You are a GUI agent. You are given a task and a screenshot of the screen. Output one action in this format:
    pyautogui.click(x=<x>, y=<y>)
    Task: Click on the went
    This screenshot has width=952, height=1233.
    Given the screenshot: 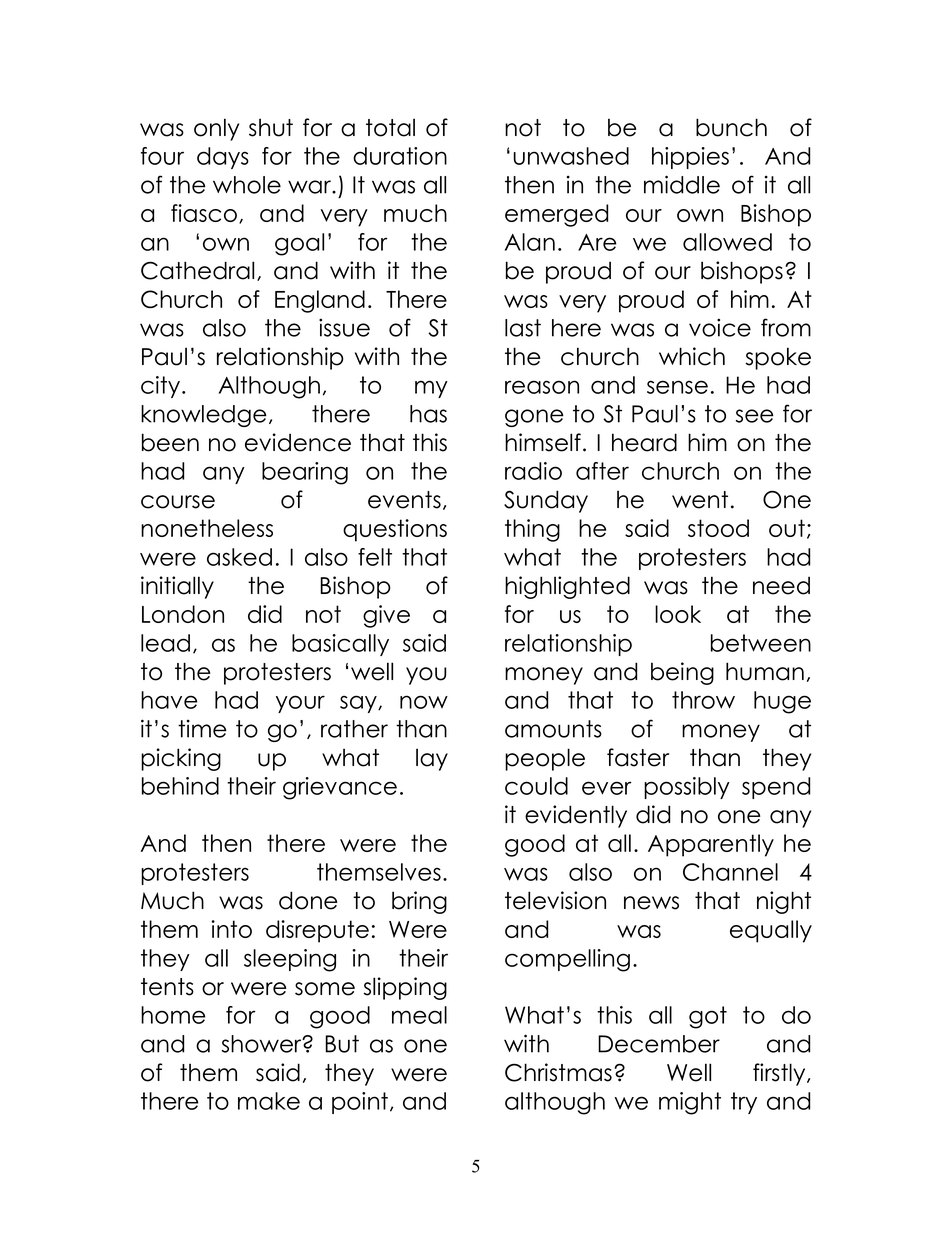 What is the action you would take?
    pyautogui.click(x=700, y=500)
